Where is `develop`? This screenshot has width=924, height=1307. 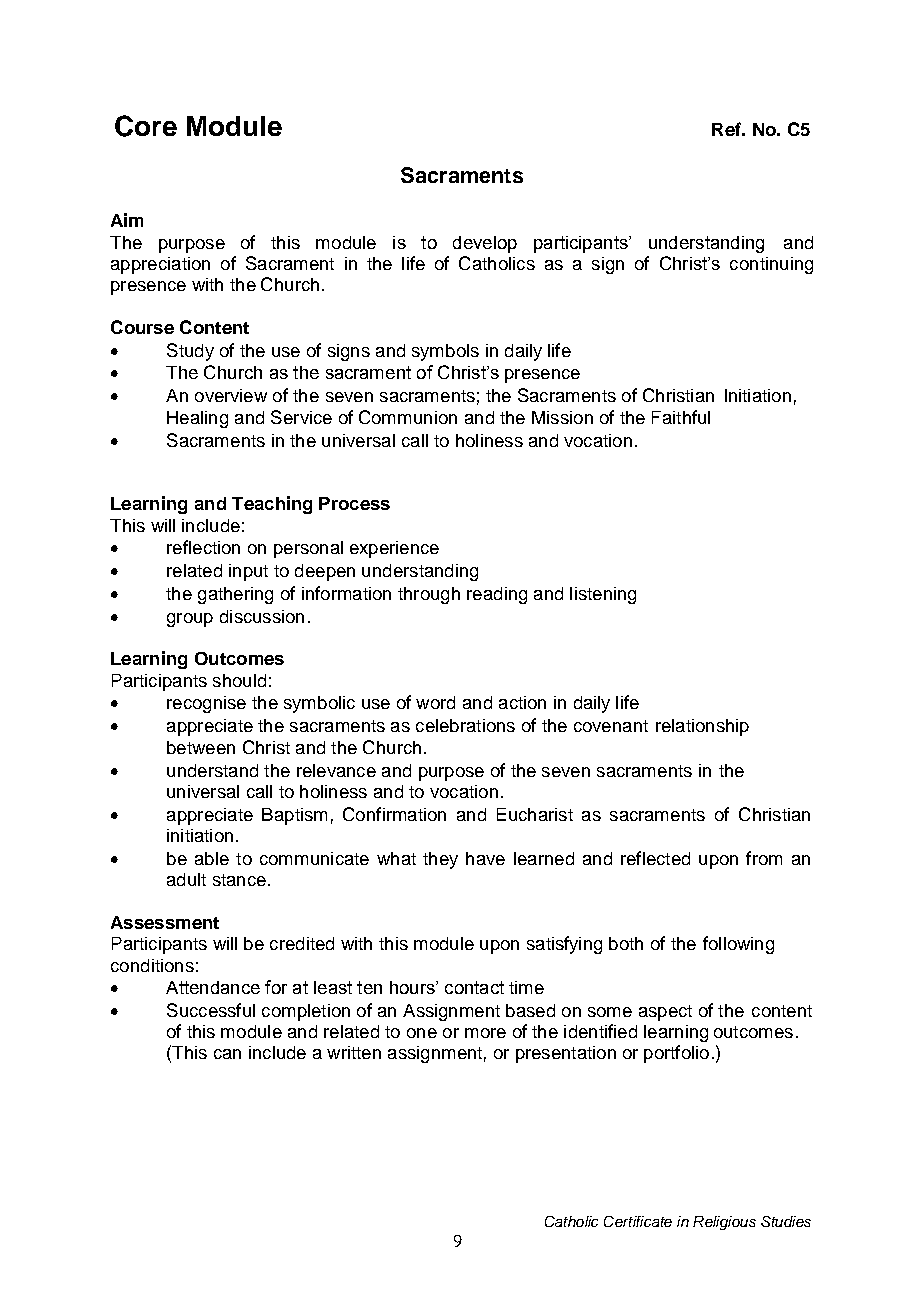 develop is located at coordinates (485, 244).
